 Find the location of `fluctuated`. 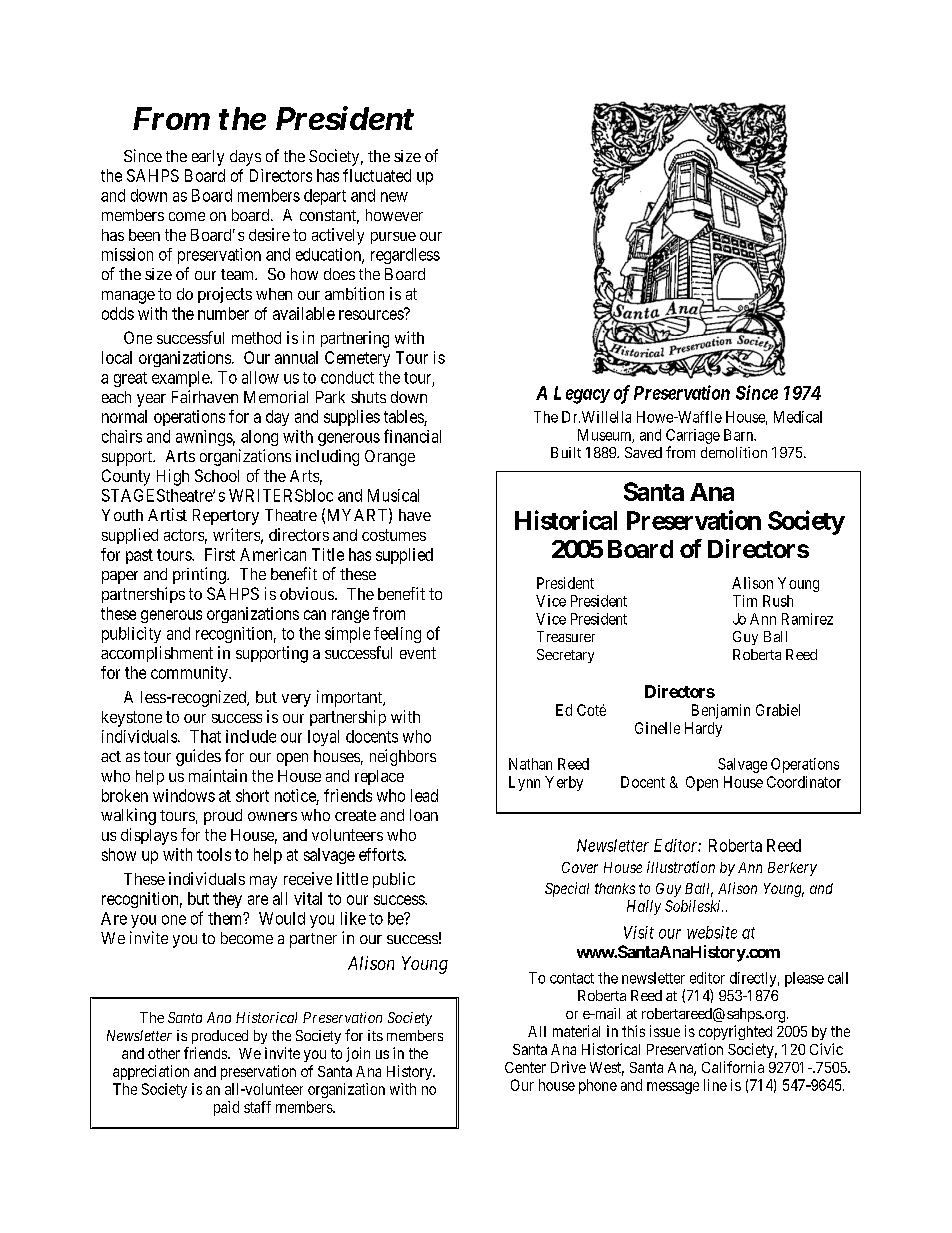

fluctuated is located at coordinates (377, 175).
